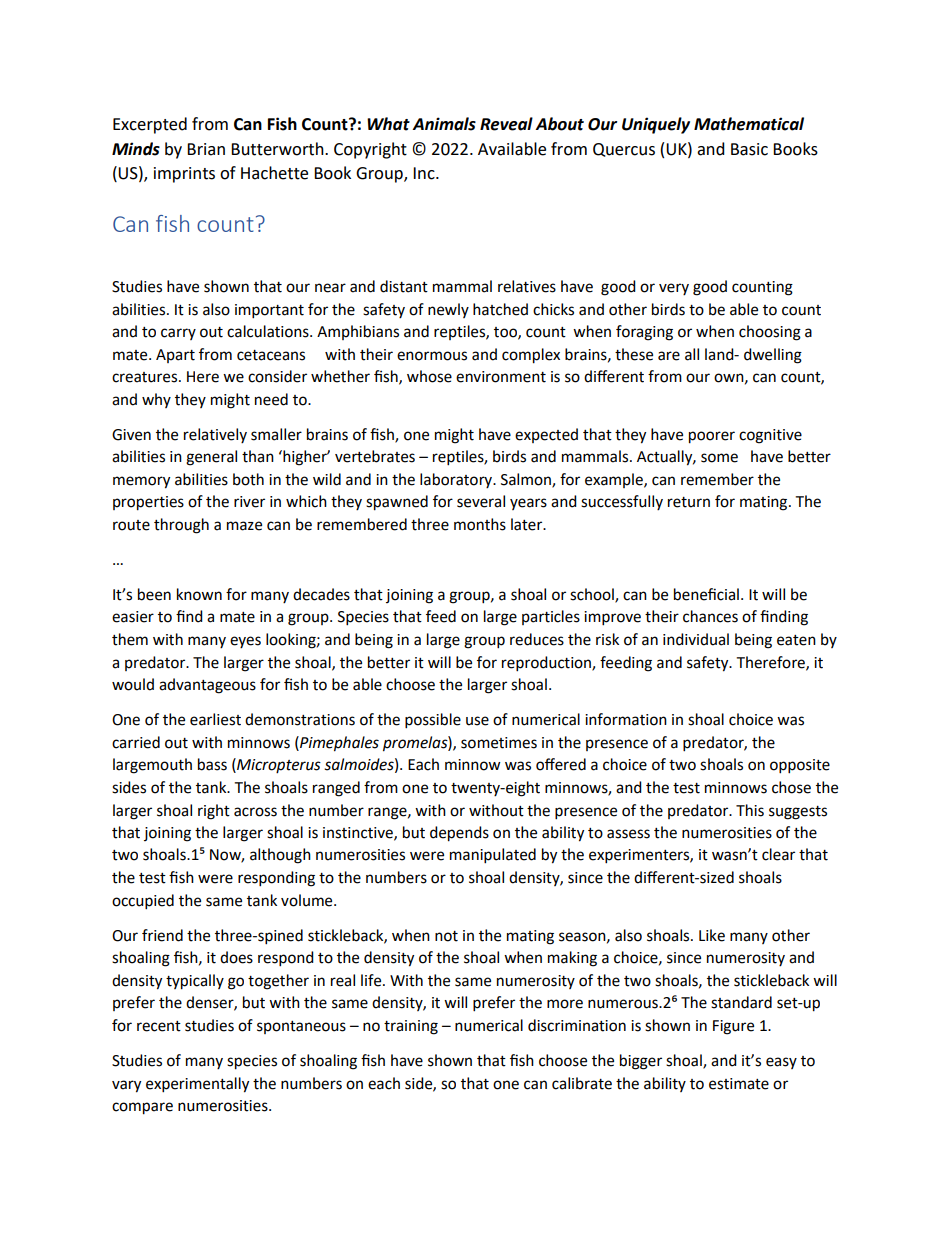 The image size is (952, 1233). Describe the element at coordinates (537, 639) in the screenshot. I see `reduces` at that location.
